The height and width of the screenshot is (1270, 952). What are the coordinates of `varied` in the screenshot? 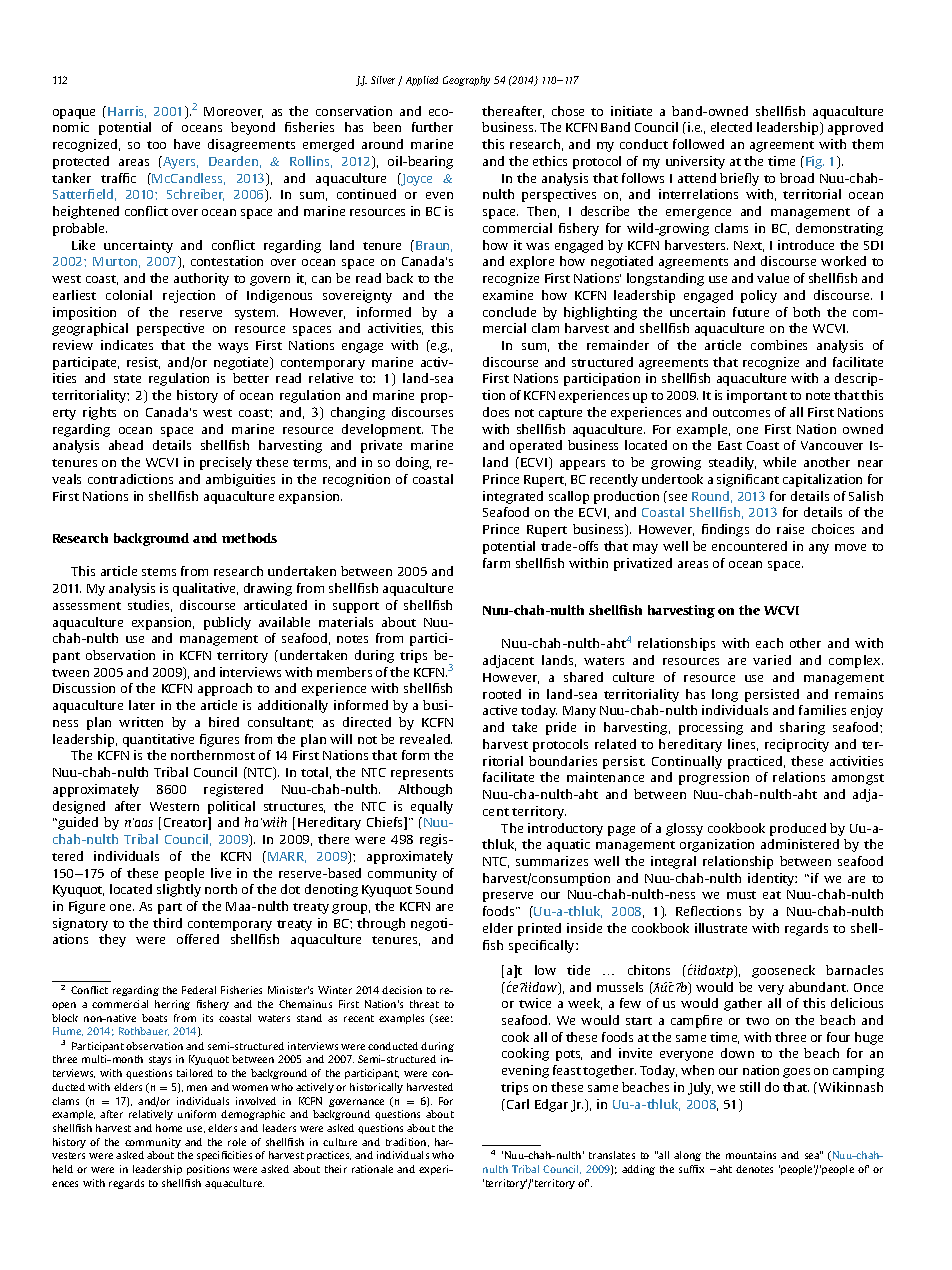 It's located at (772, 660).
